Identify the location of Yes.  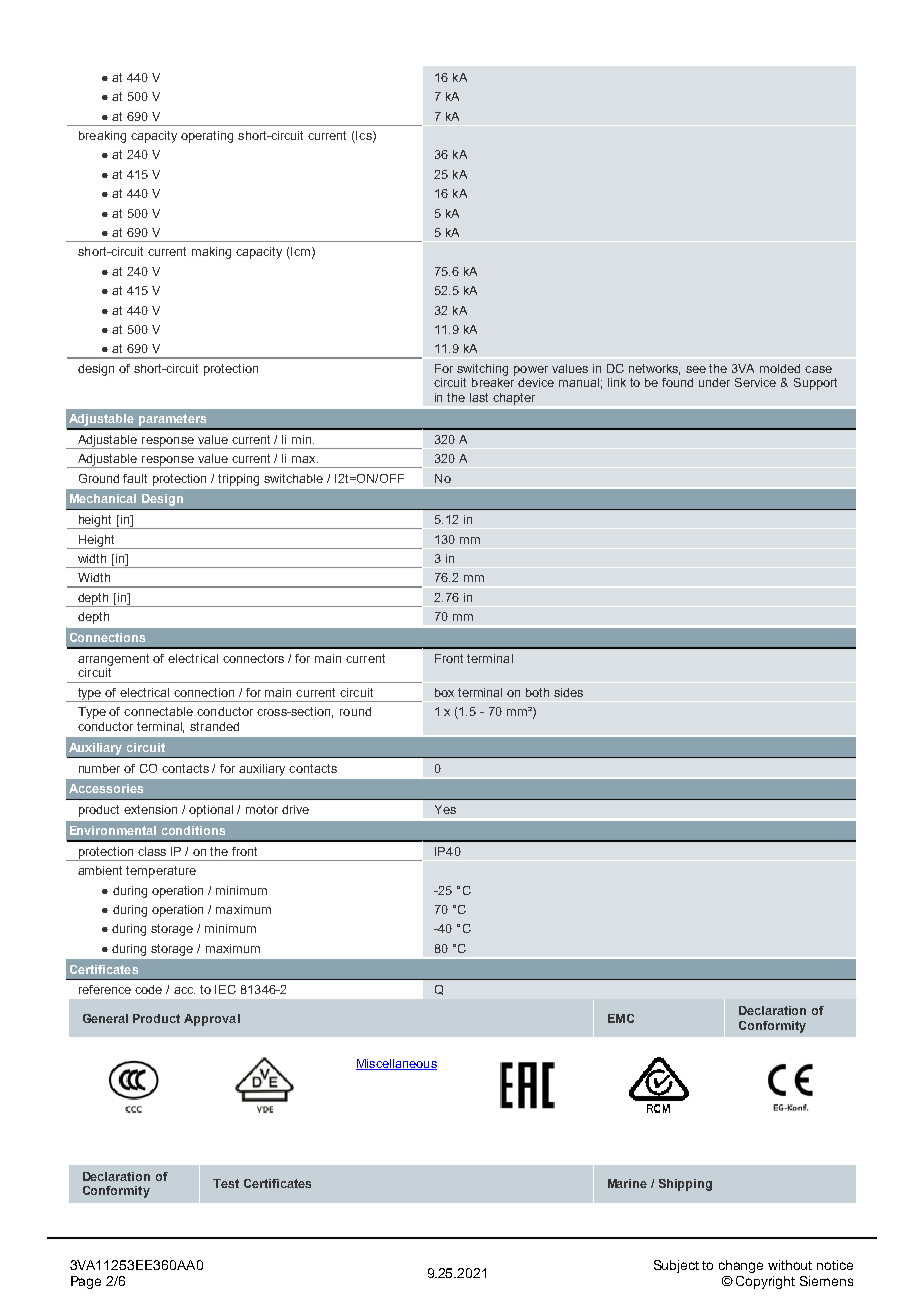
(445, 809).
